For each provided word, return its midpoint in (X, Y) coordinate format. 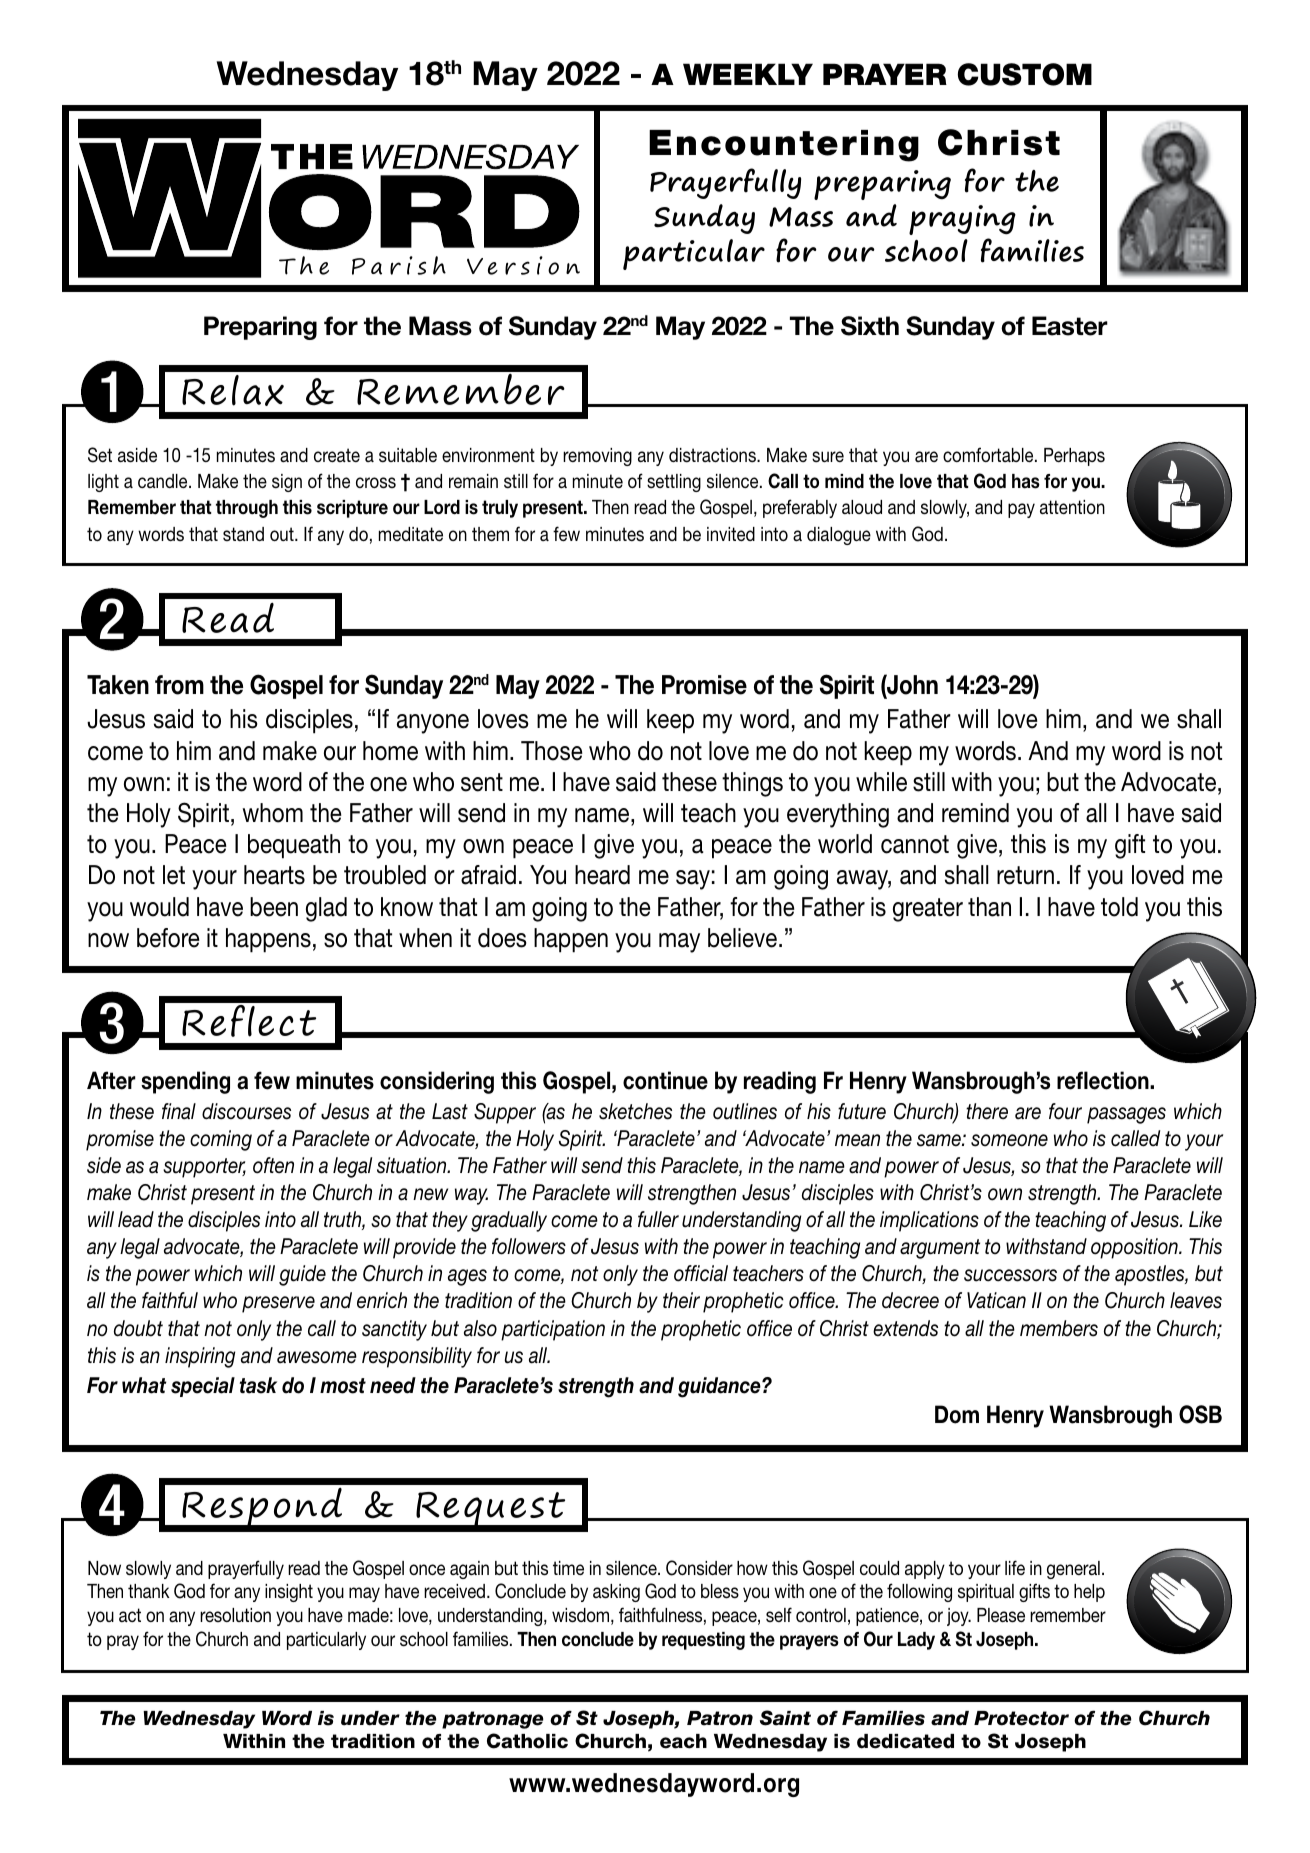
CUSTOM (1025, 74)
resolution (235, 1615)
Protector (1021, 1718)
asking (616, 1593)
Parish (399, 265)
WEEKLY (748, 74)
